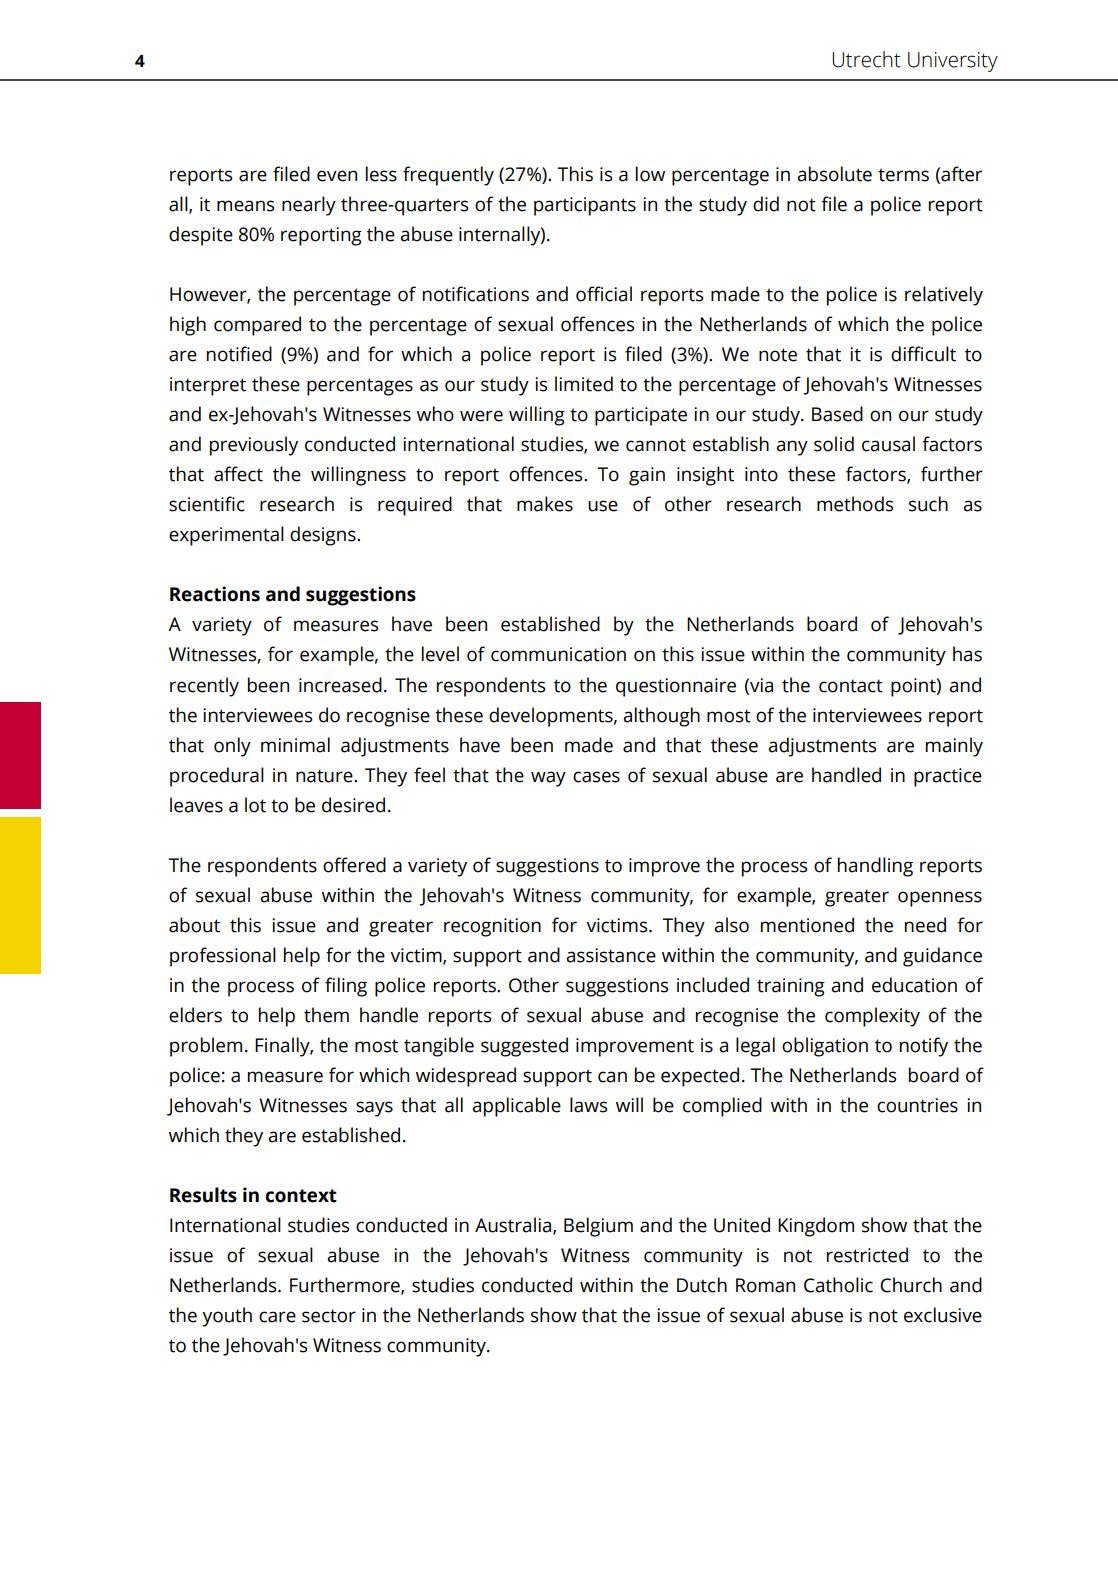  Describe the element at coordinates (337, 176) in the screenshot. I see `even` at that location.
